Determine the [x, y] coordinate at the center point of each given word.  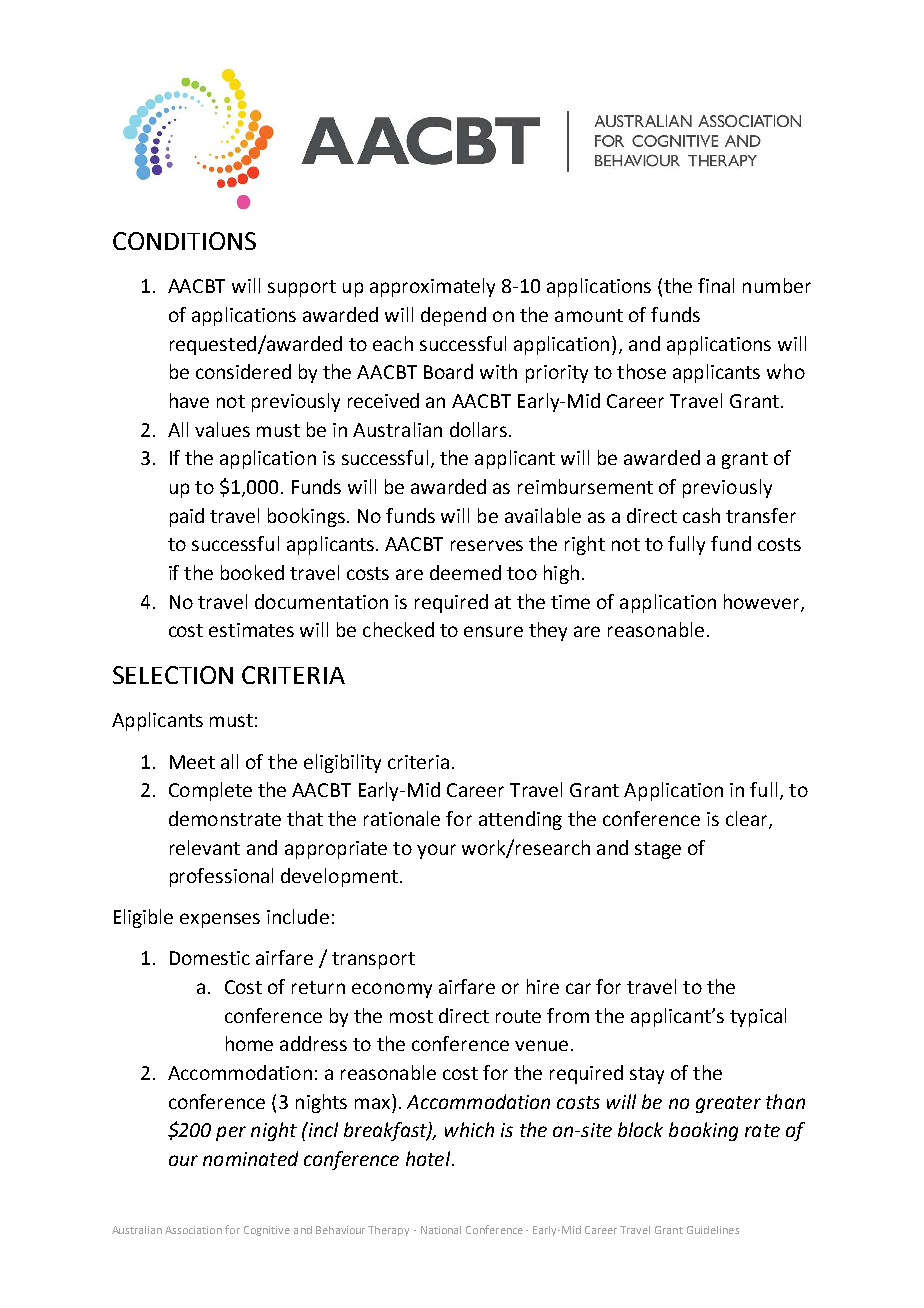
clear [748, 820]
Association [193, 1230]
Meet [192, 762]
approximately [432, 287]
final [716, 285]
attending [520, 820]
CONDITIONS [184, 241]
